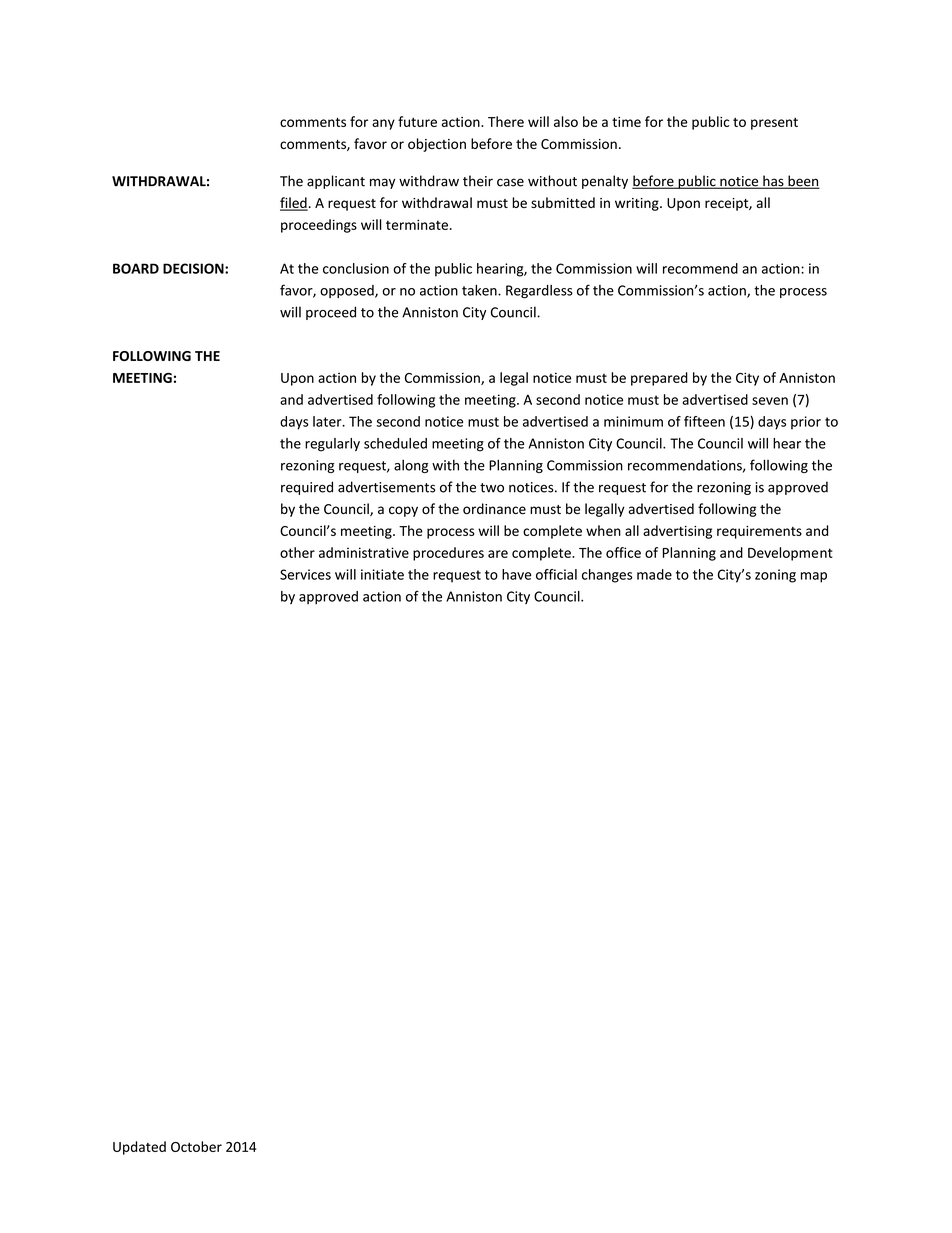  What do you see at coordinates (478, 181) in the image?
I see `their` at bounding box center [478, 181].
